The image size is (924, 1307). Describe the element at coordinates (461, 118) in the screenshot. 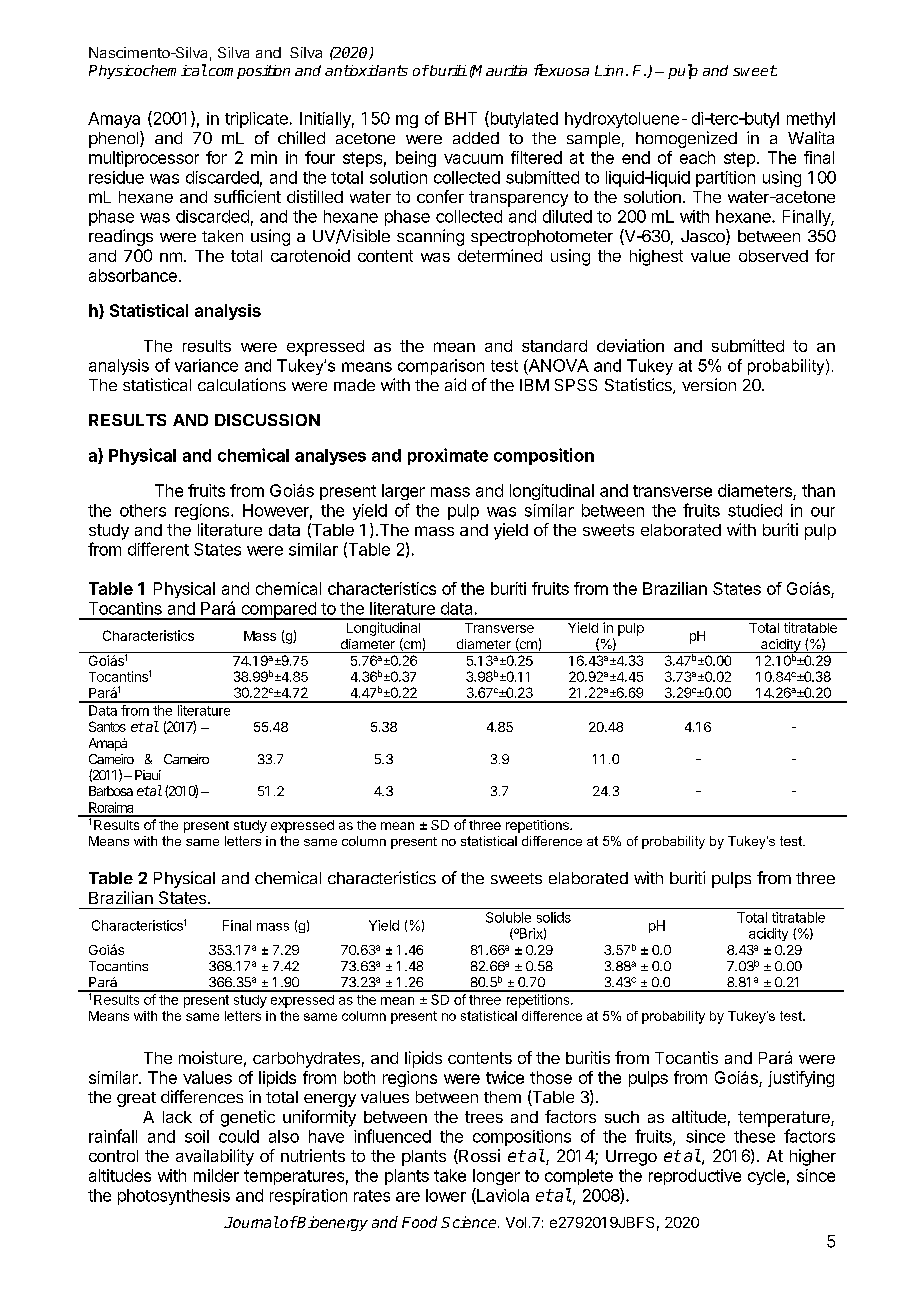

I see `BHT` at that location.
